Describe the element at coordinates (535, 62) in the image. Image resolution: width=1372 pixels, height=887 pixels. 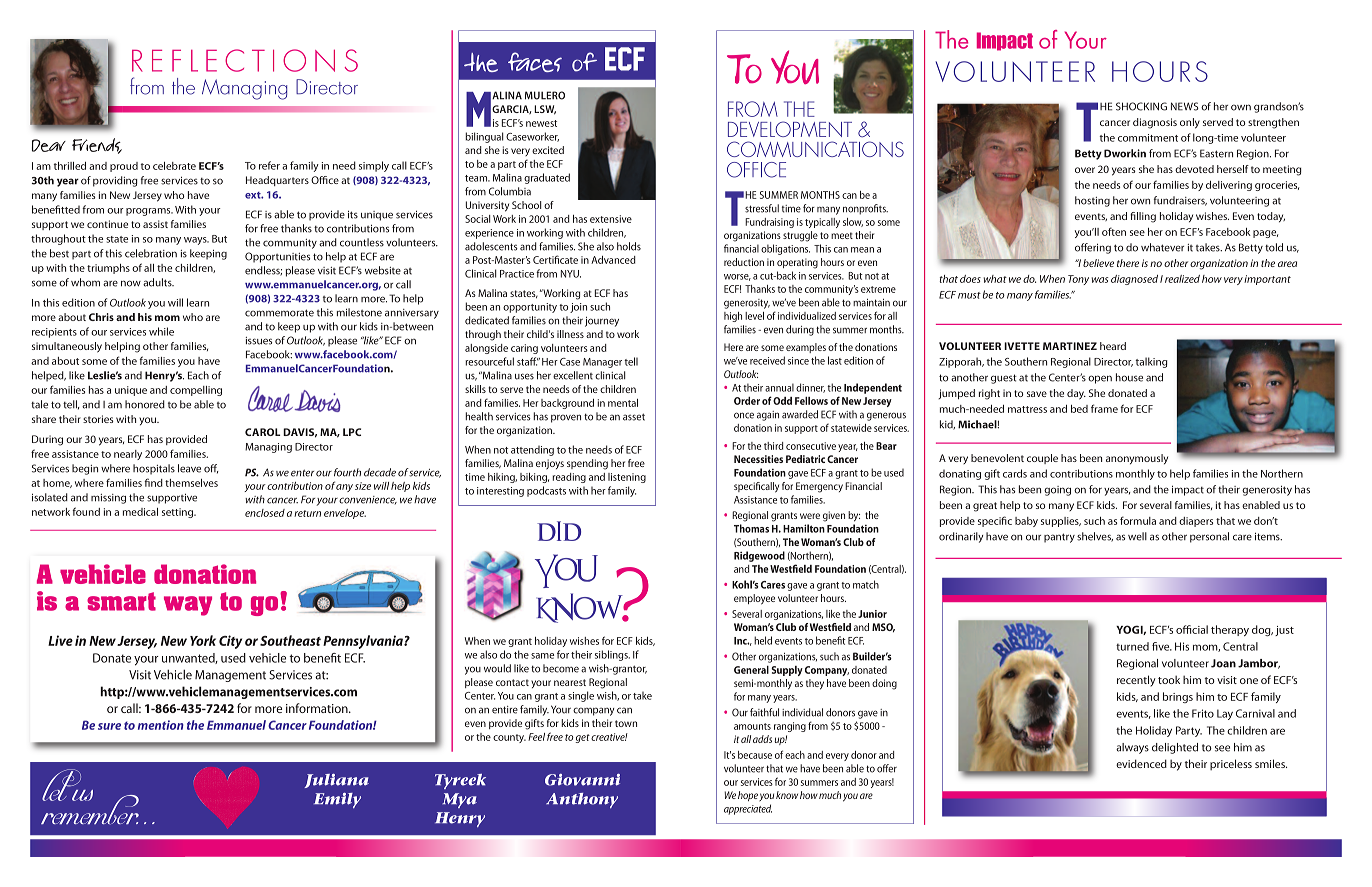
I see `faces` at that location.
